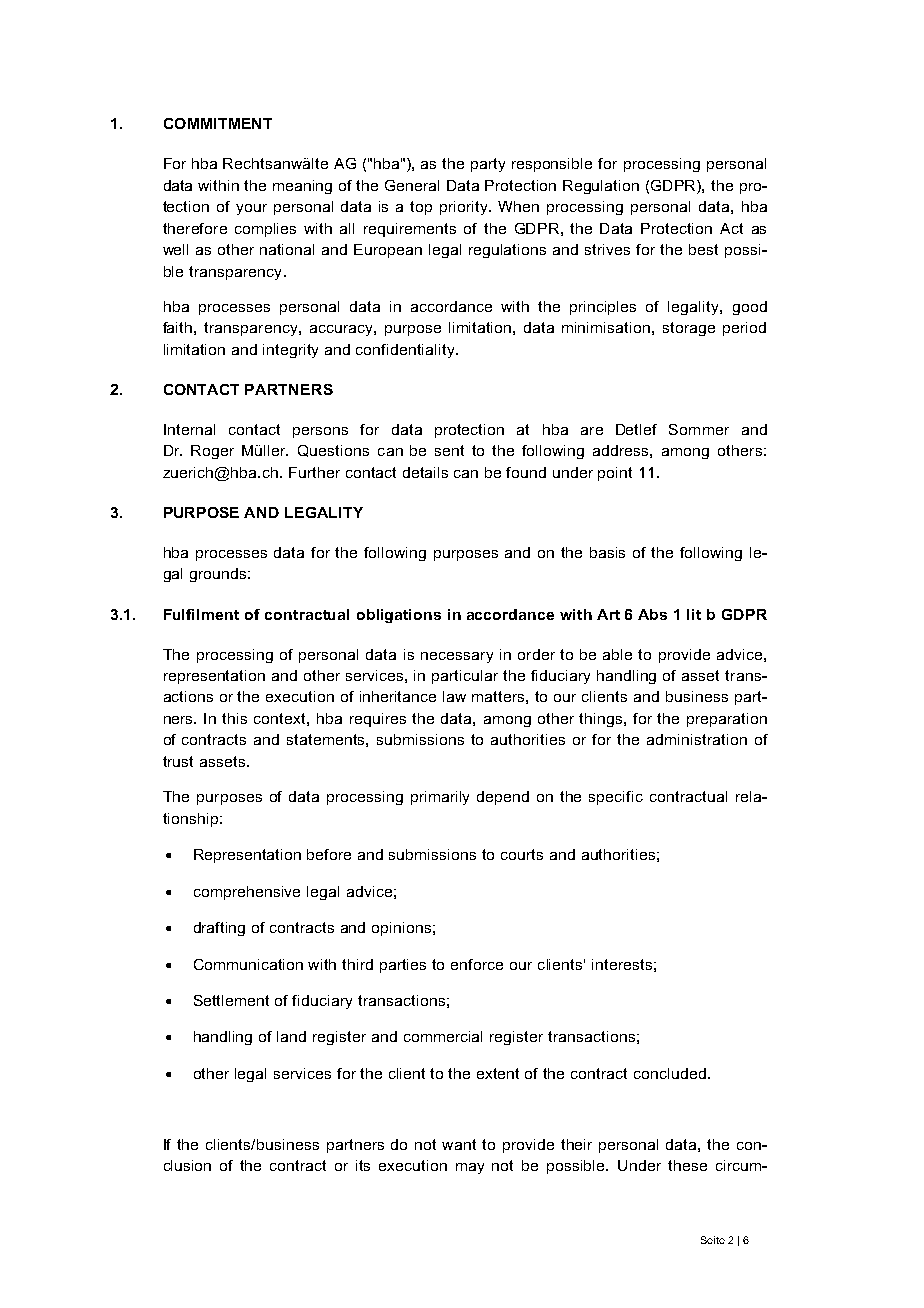 Image resolution: width=924 pixels, height=1308 pixels. What do you see at coordinates (465, 208) in the screenshot?
I see `priority` at bounding box center [465, 208].
